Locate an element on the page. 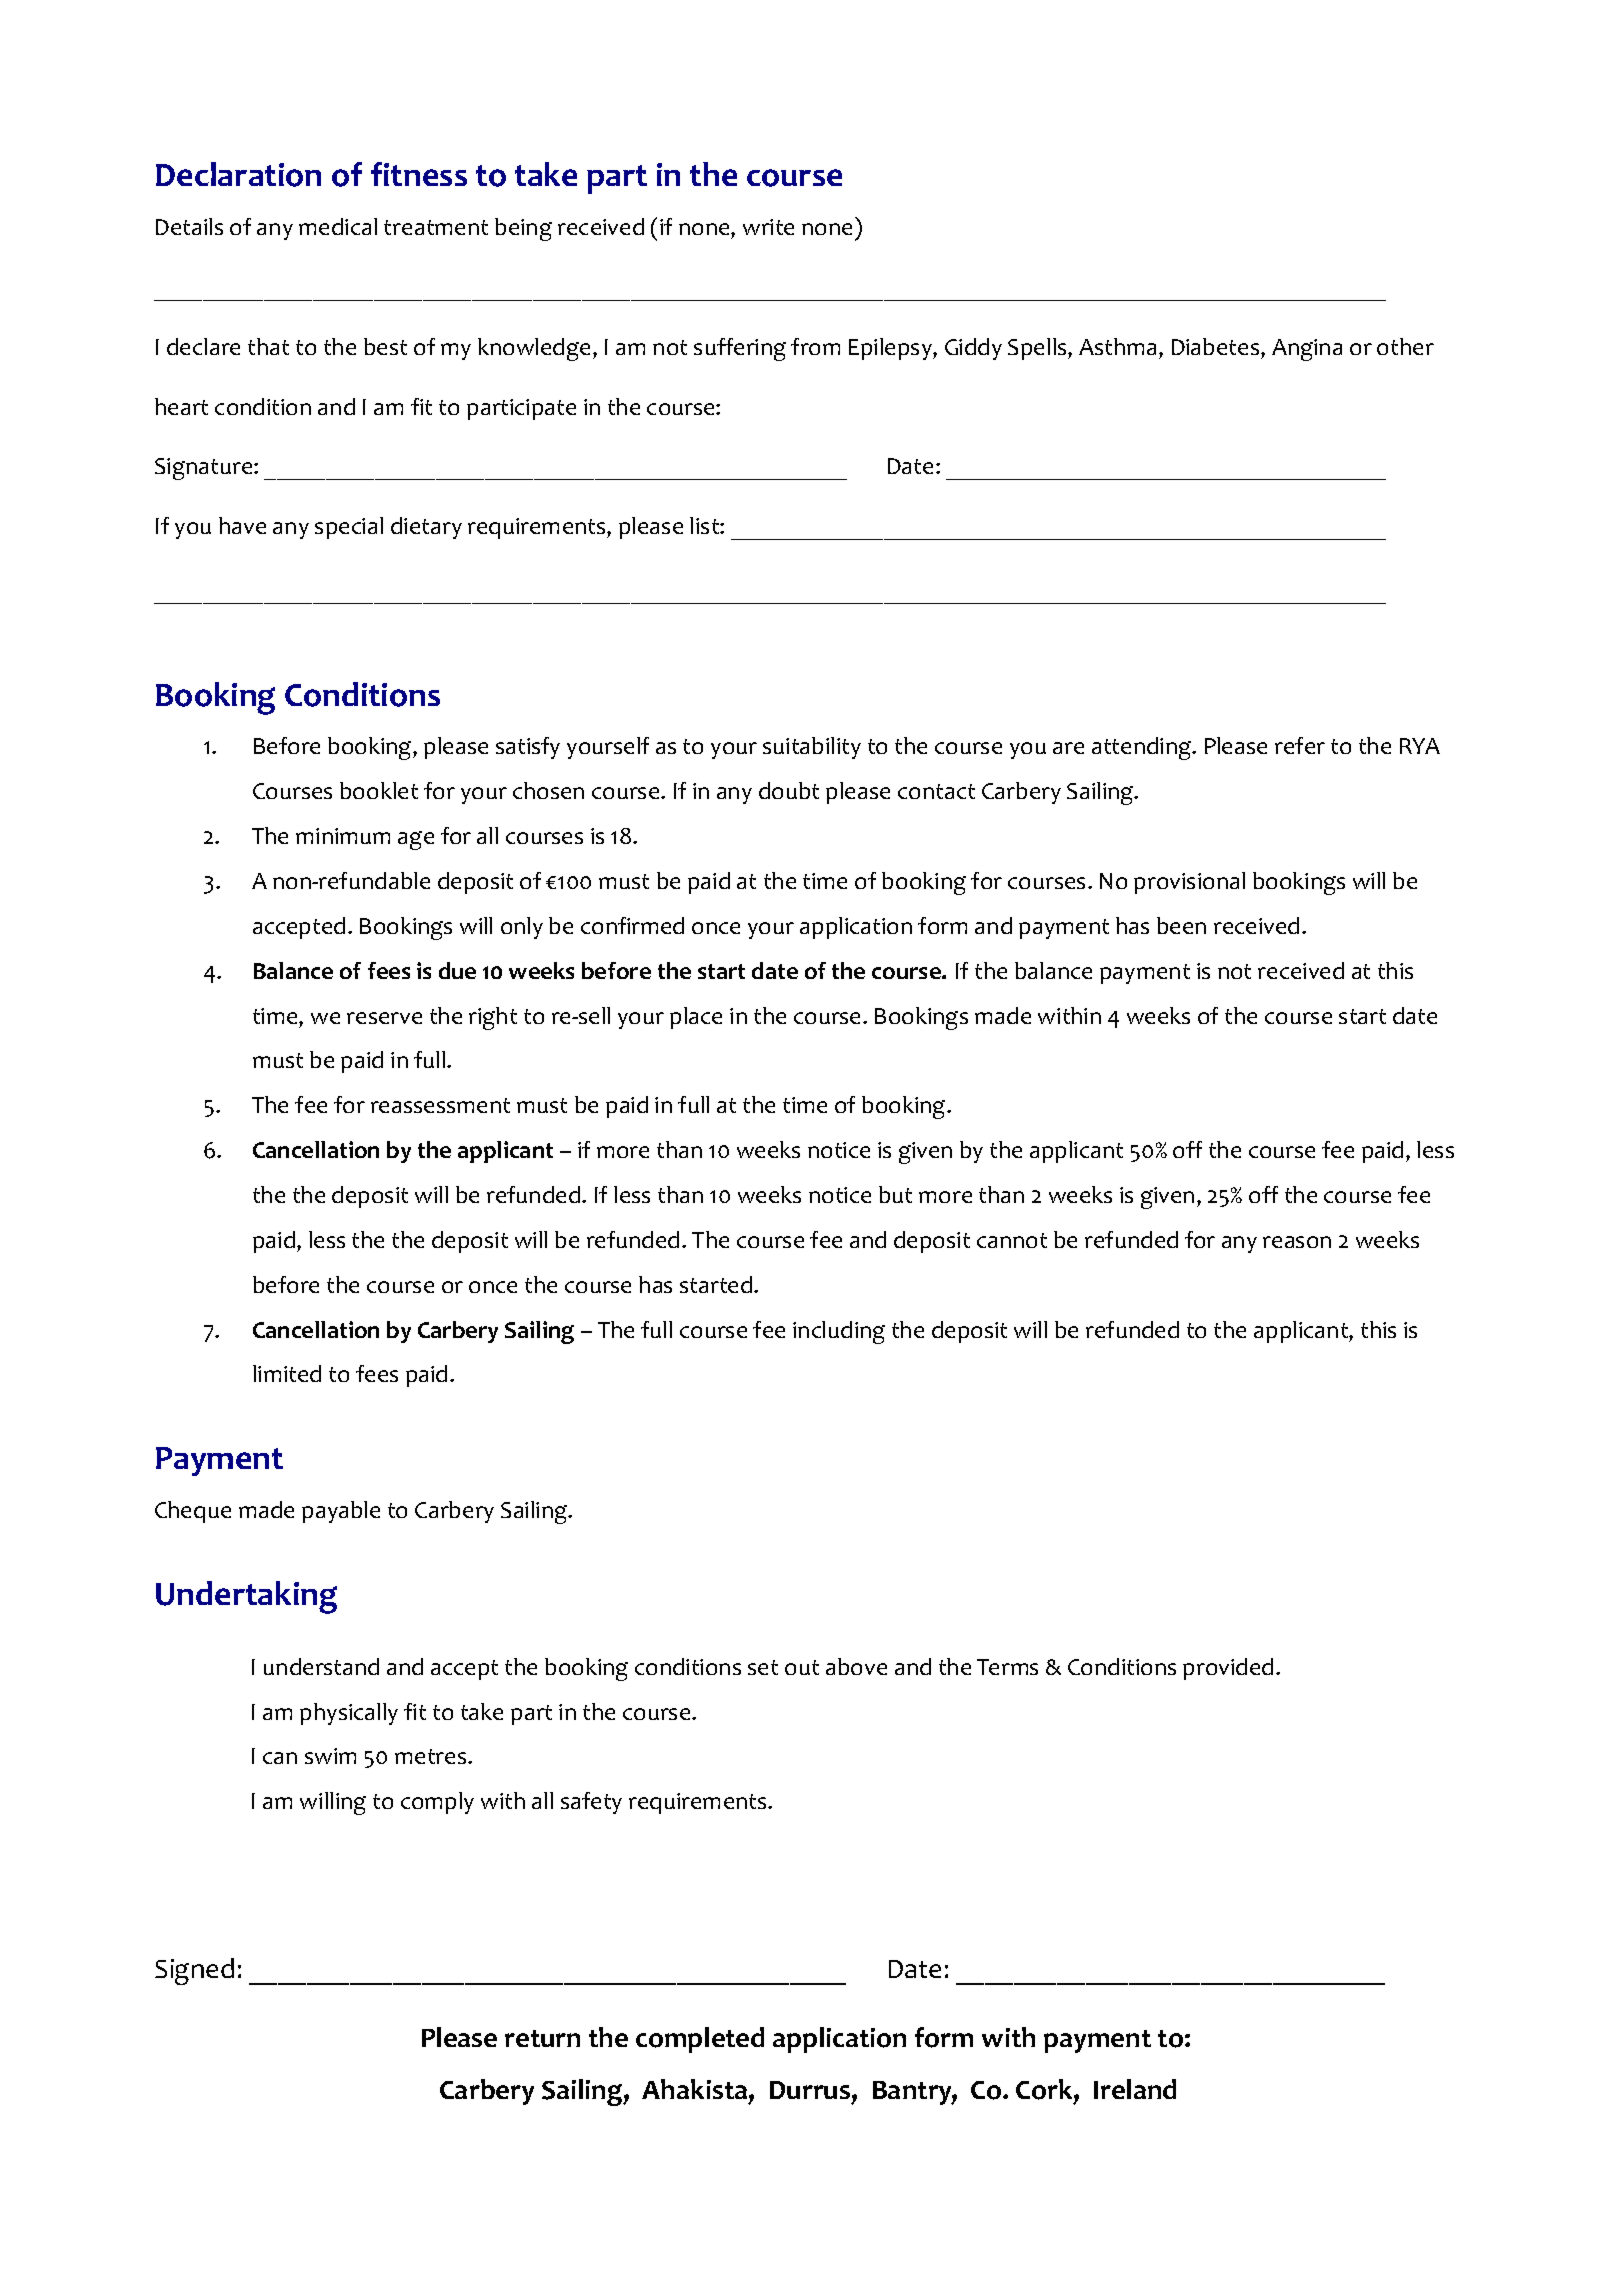  medical is located at coordinates (338, 226).
